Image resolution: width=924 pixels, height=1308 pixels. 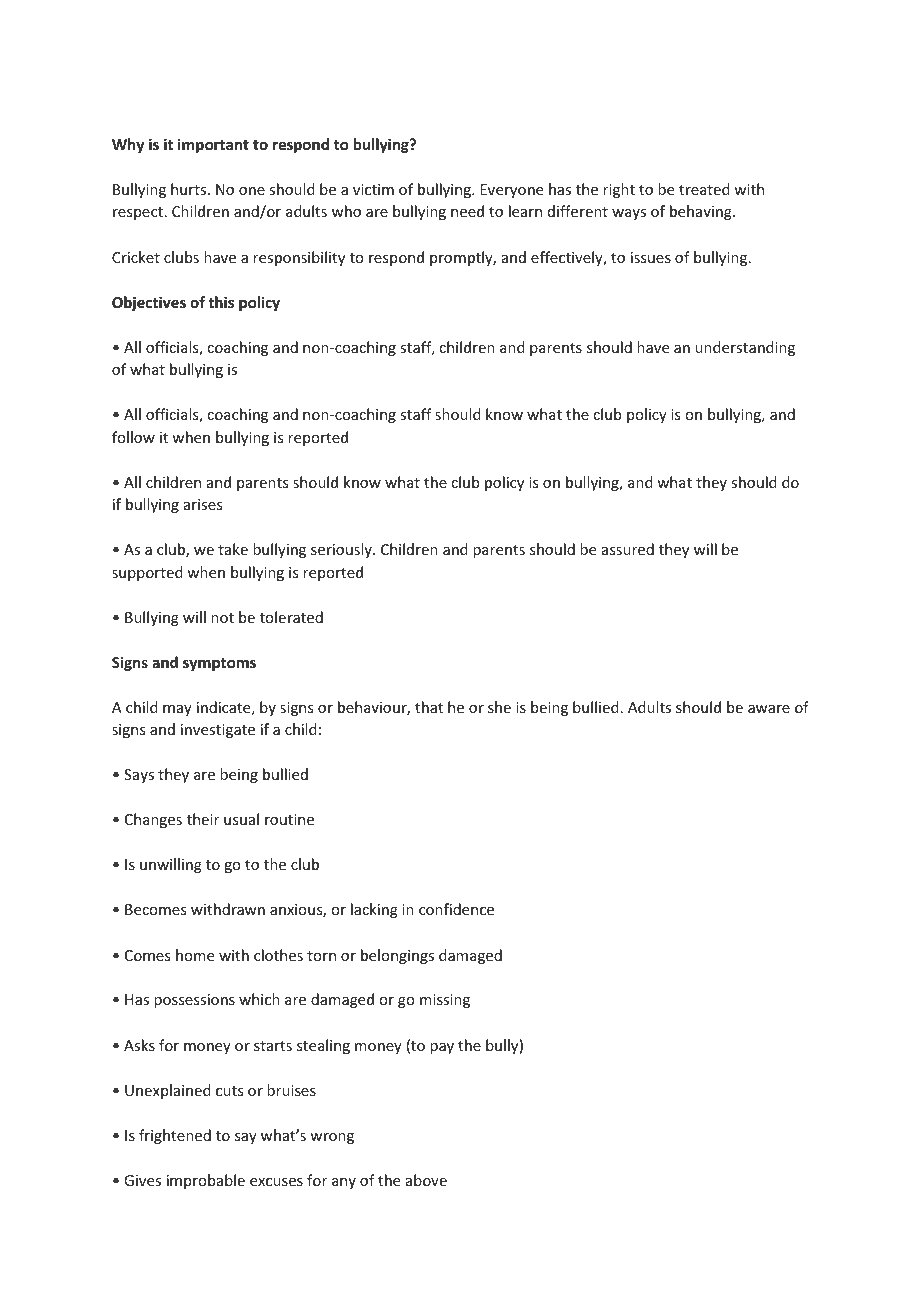 I want to click on symptoms, so click(x=219, y=664).
